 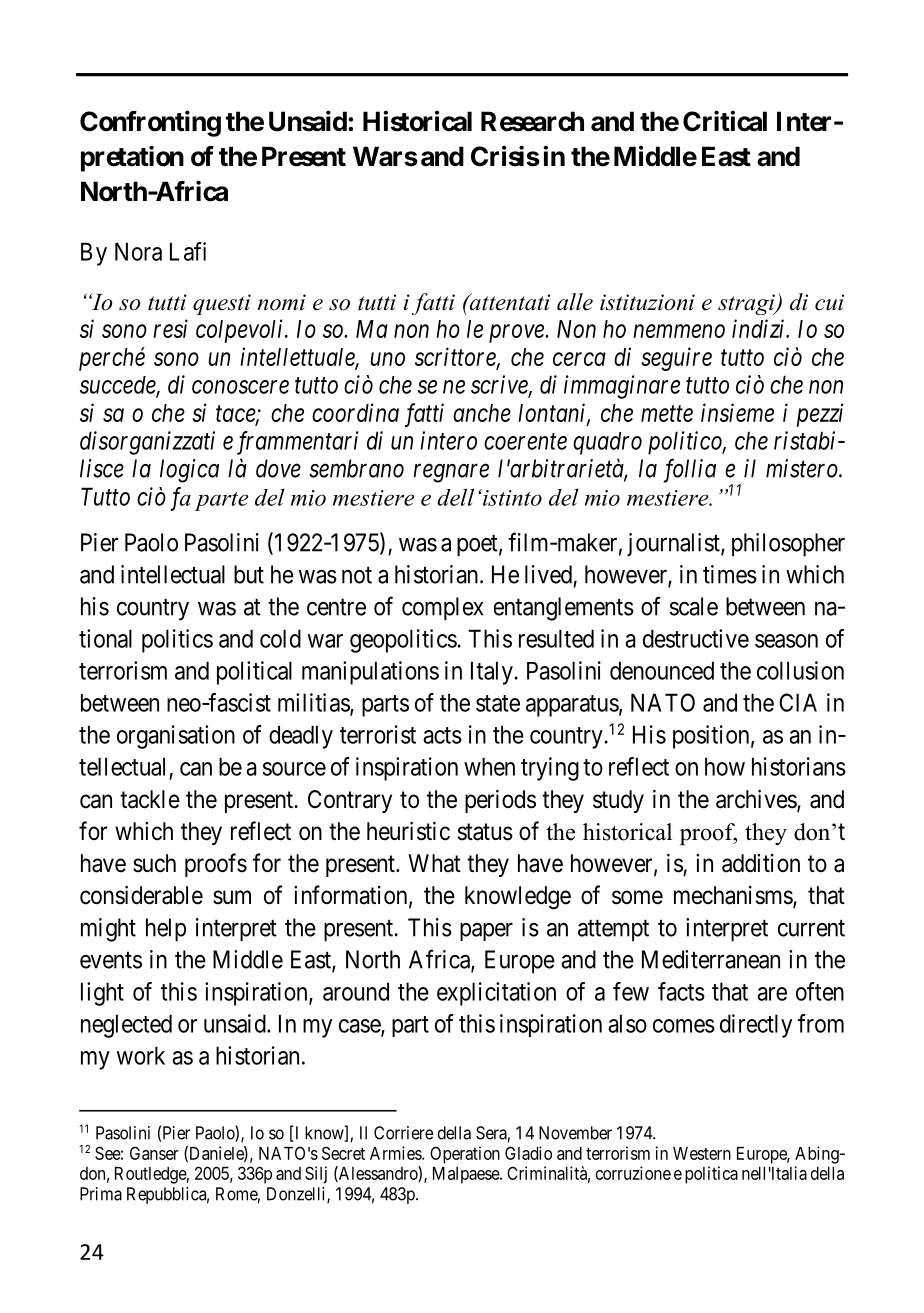 What do you see at coordinates (138, 251) in the screenshot?
I see `Nora` at bounding box center [138, 251].
